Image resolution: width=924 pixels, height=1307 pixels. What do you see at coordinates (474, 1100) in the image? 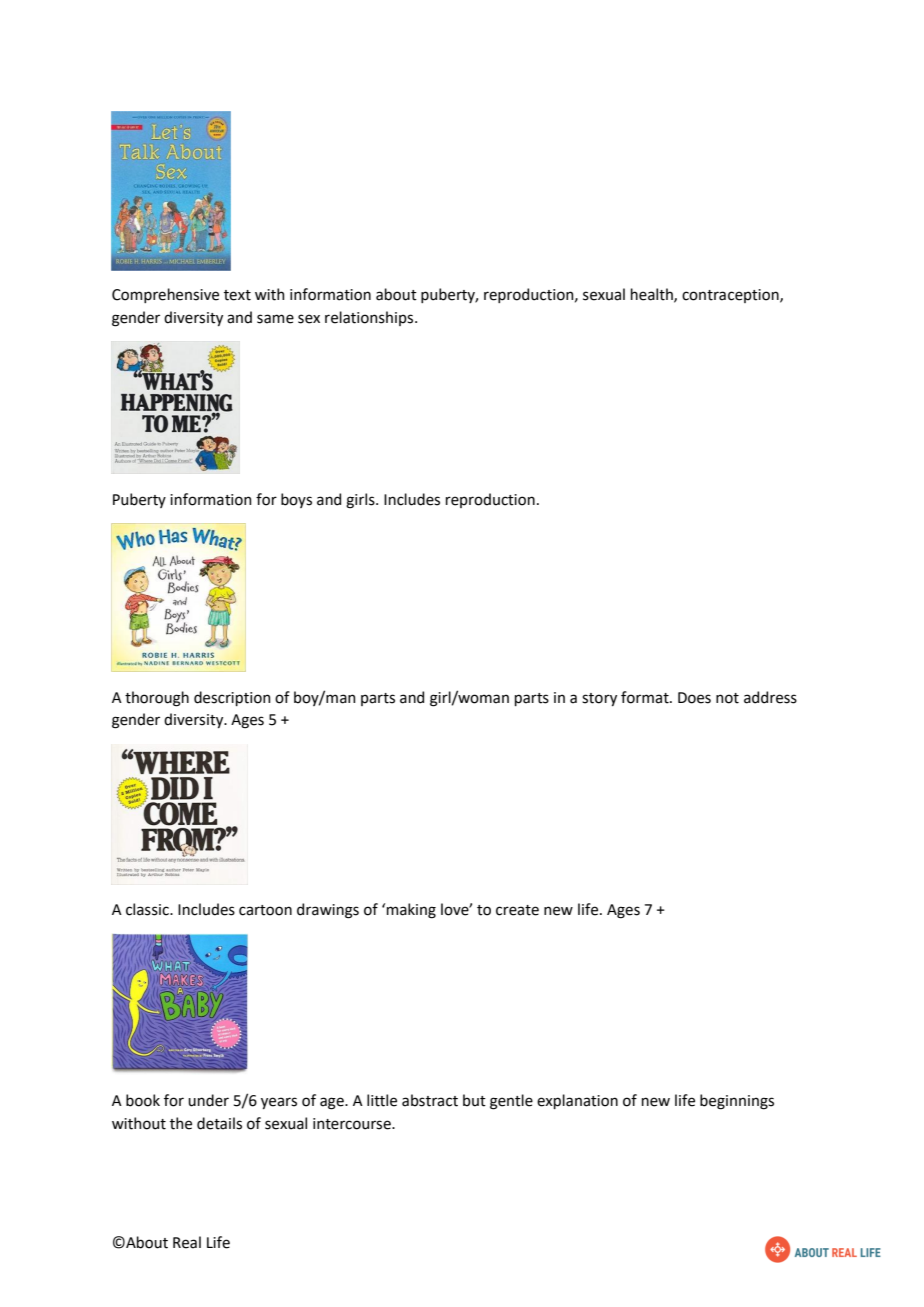
I see `but` at bounding box center [474, 1100].
